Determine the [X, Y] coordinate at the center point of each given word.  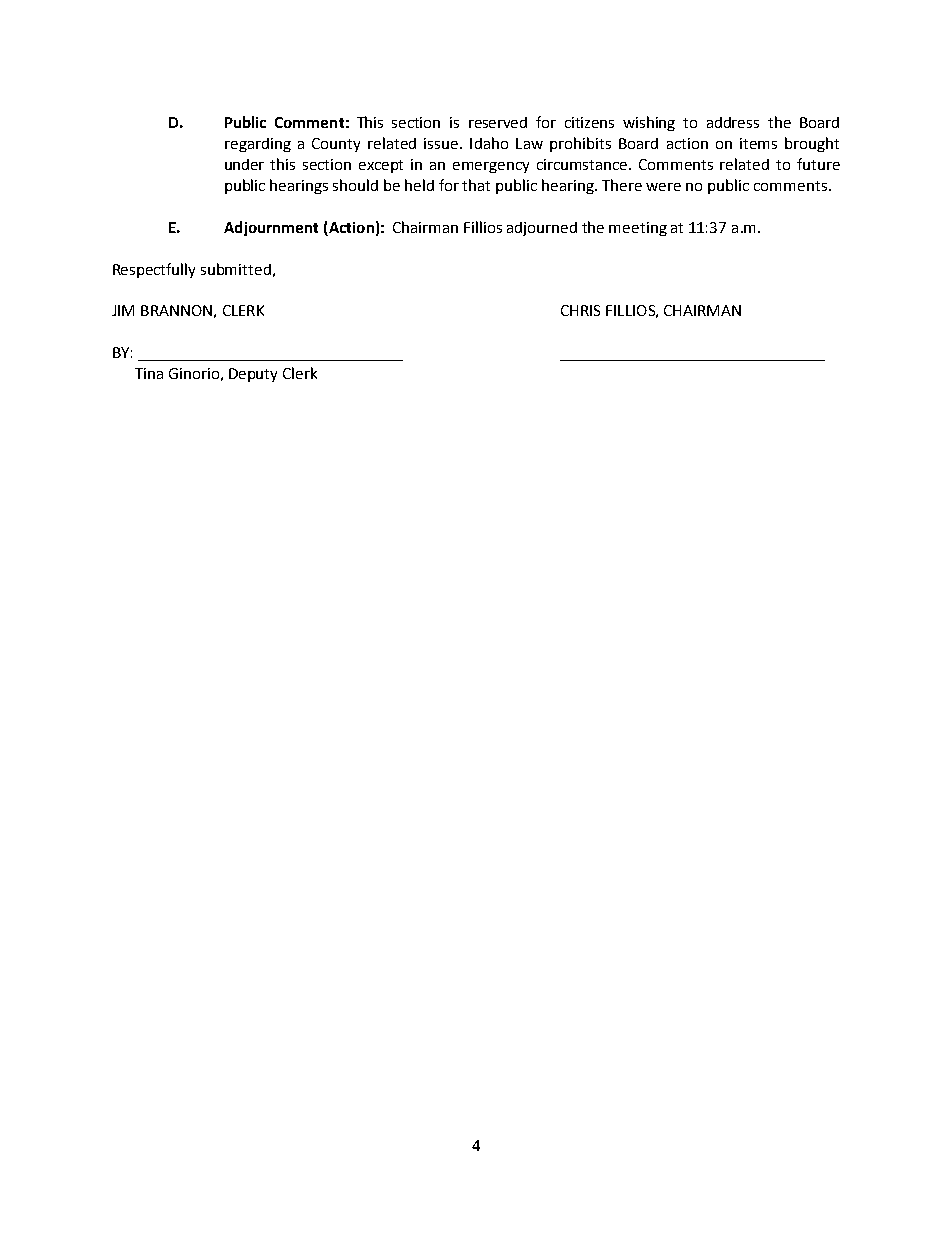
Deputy [253, 375]
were [663, 187]
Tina [149, 373]
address [733, 122]
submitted [236, 269]
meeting [638, 229]
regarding [258, 145]
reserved [498, 122]
